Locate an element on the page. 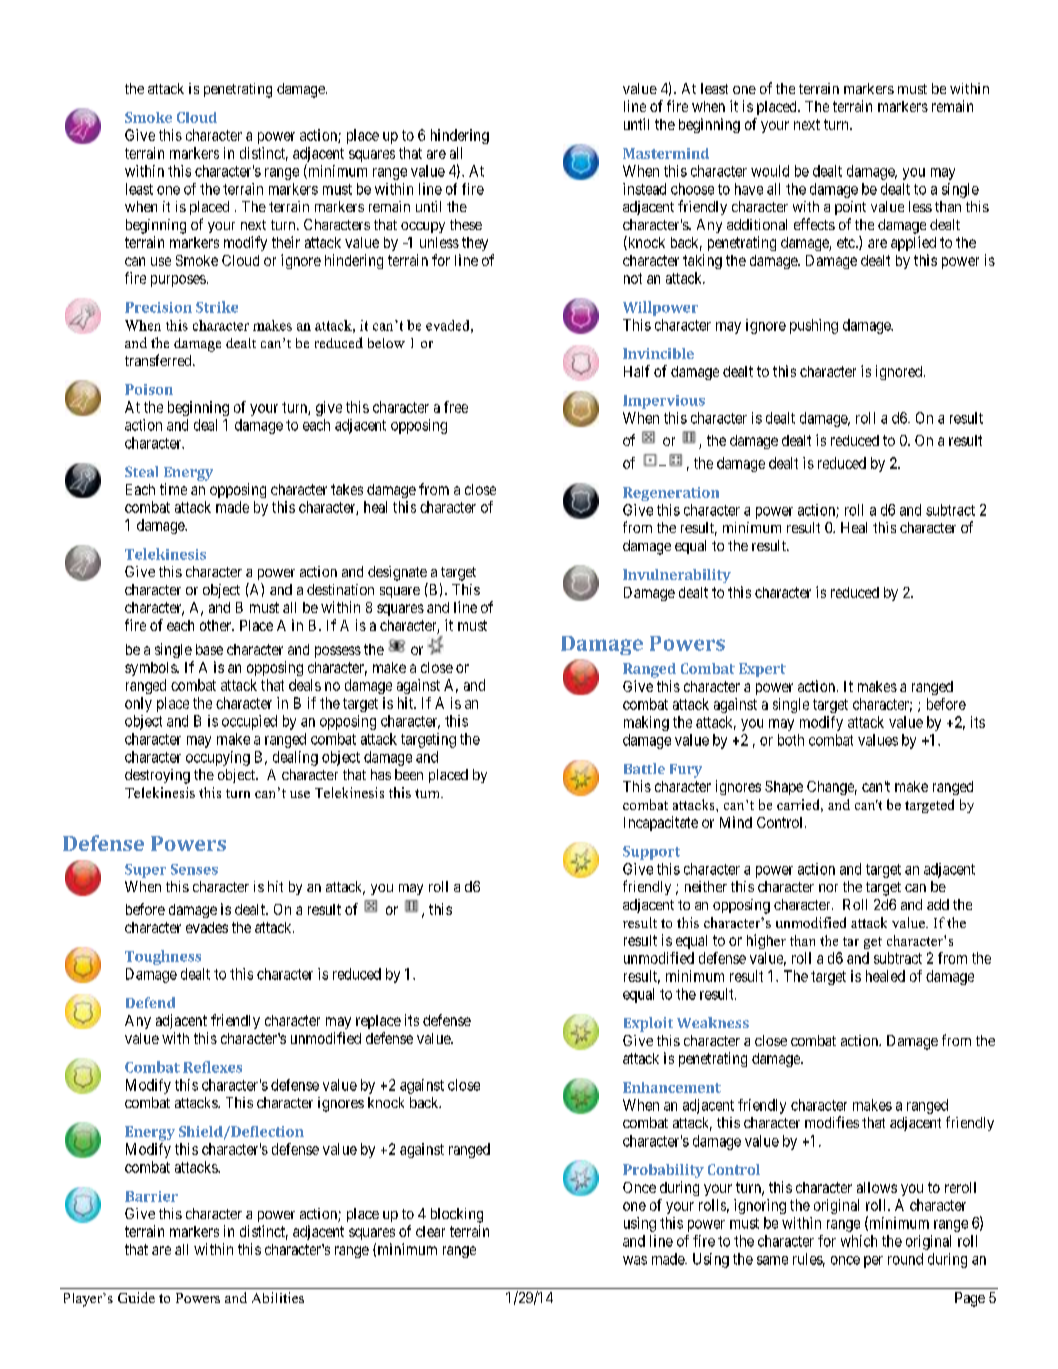  Regeneration is located at coordinates (671, 494).
